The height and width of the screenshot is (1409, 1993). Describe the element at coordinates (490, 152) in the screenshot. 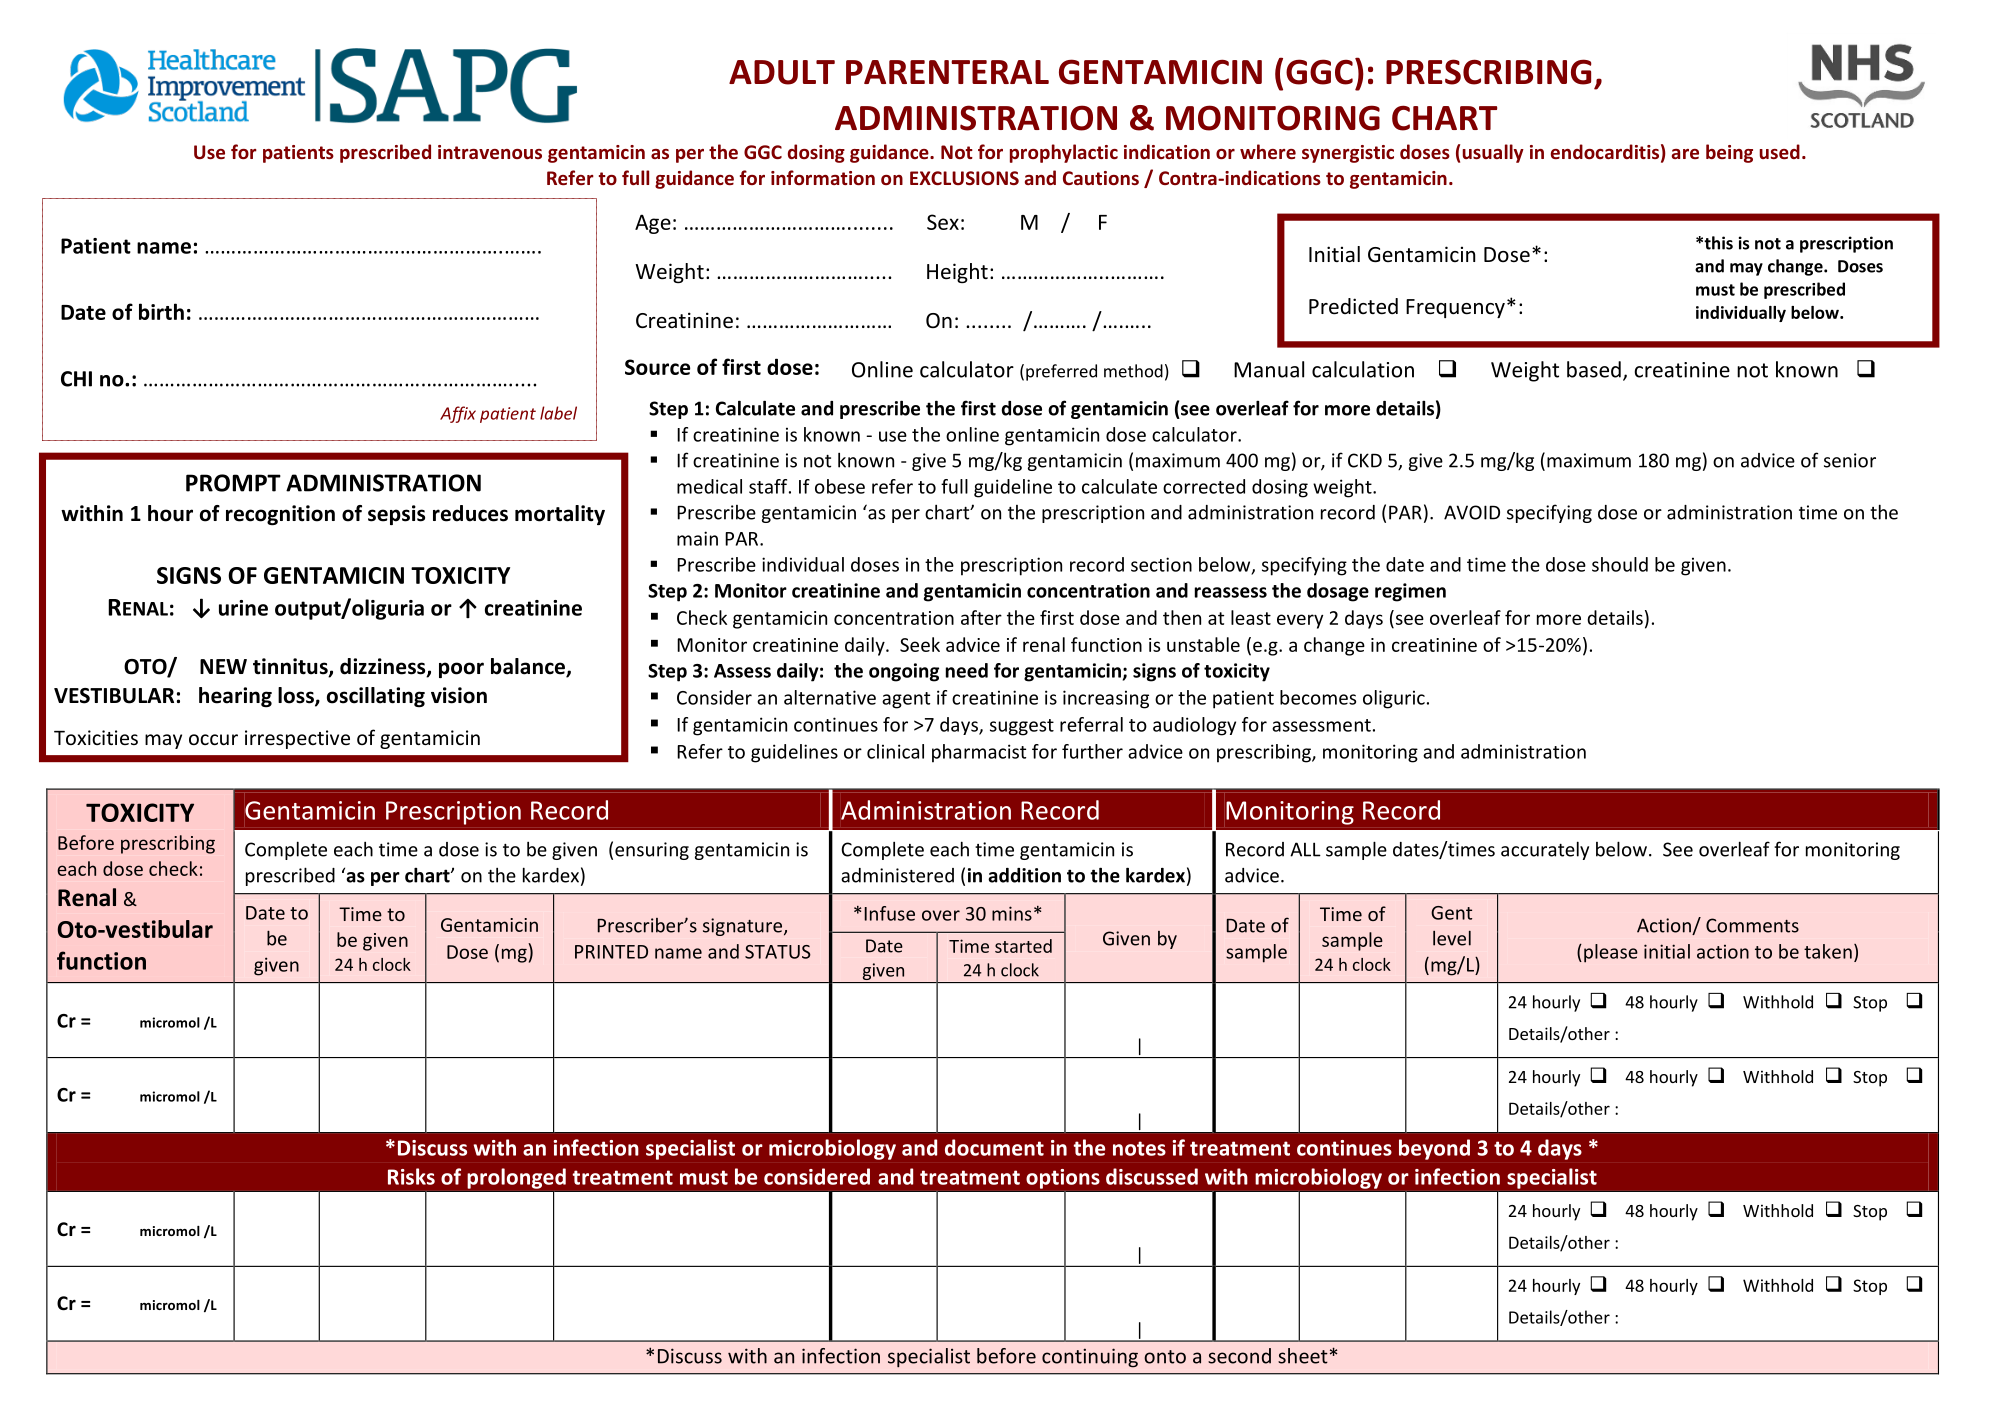

I see `intravenous` at that location.
